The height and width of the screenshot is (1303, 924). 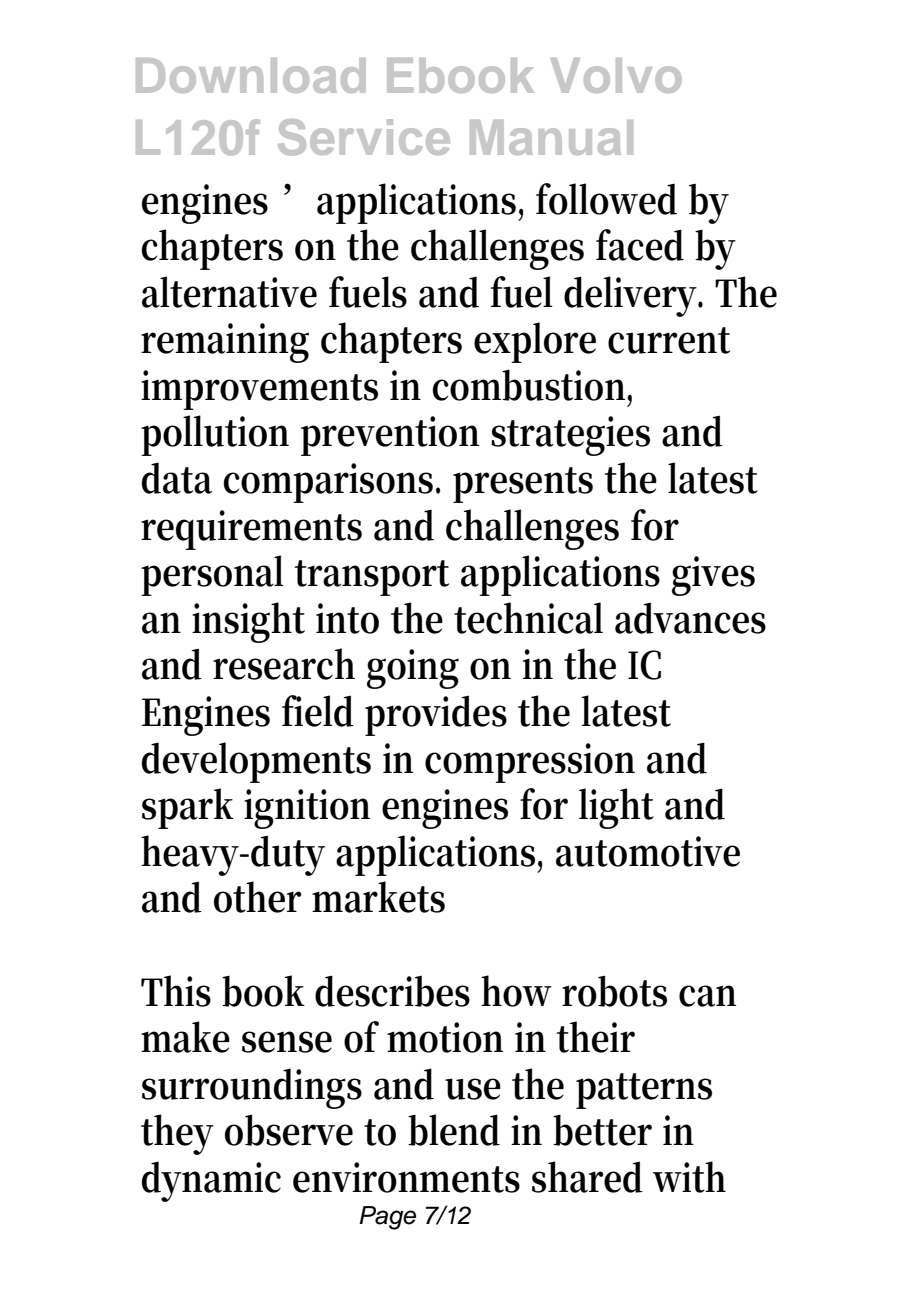 I want to click on Download, so click(x=251, y=75).
